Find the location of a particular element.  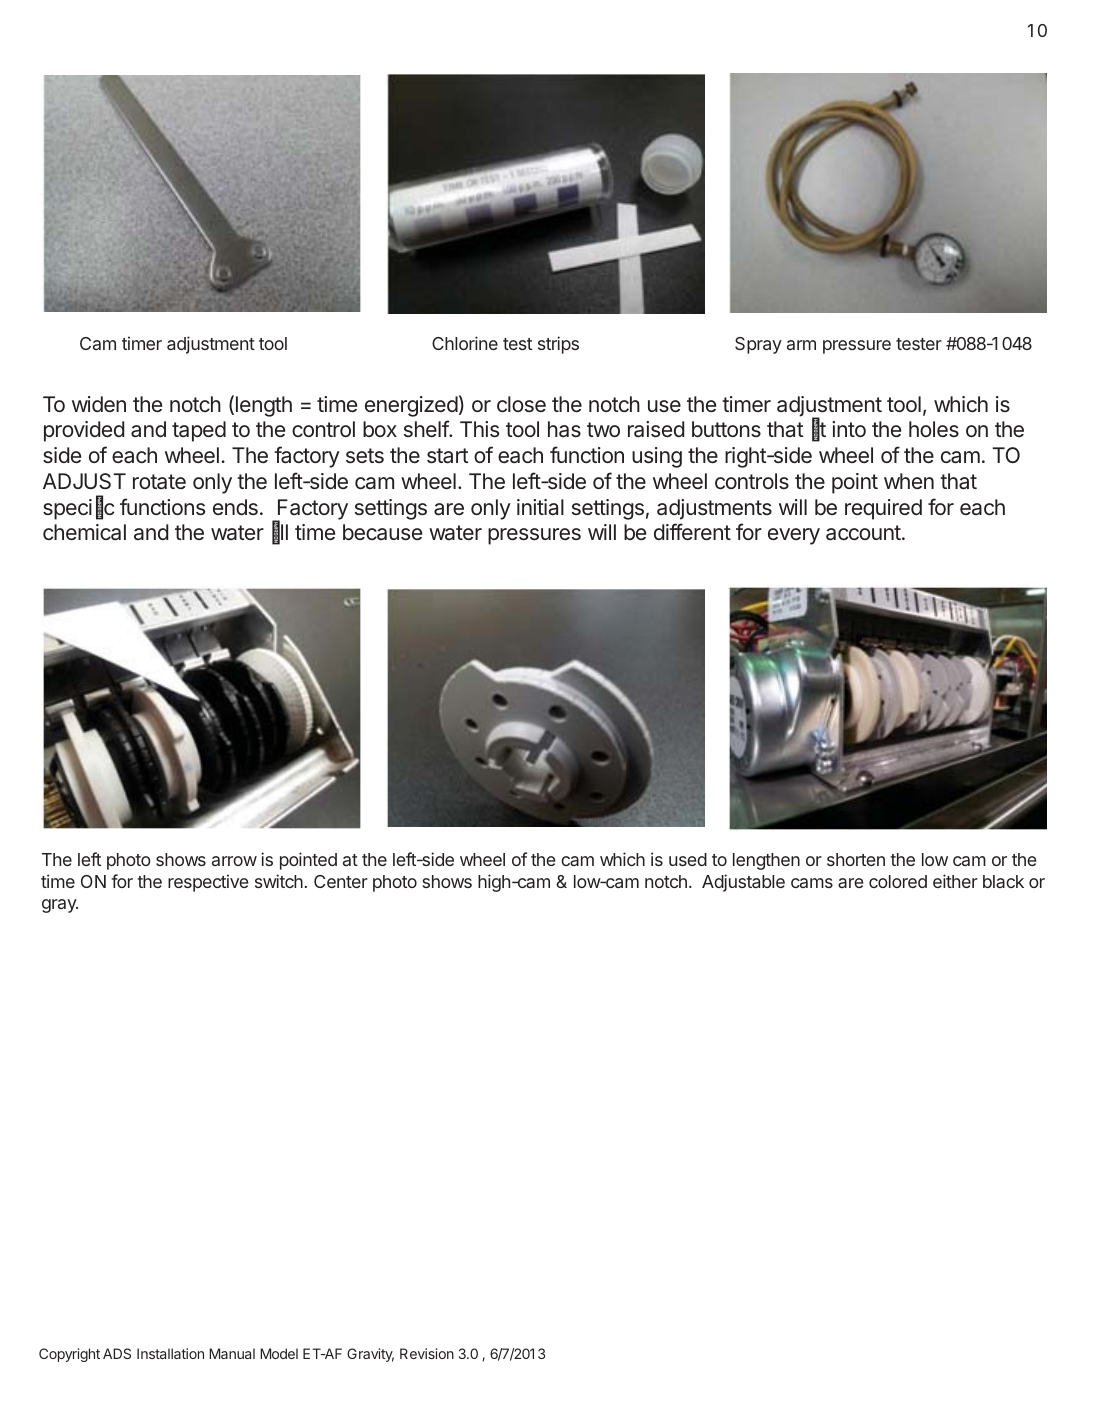

close is located at coordinates (521, 404).
